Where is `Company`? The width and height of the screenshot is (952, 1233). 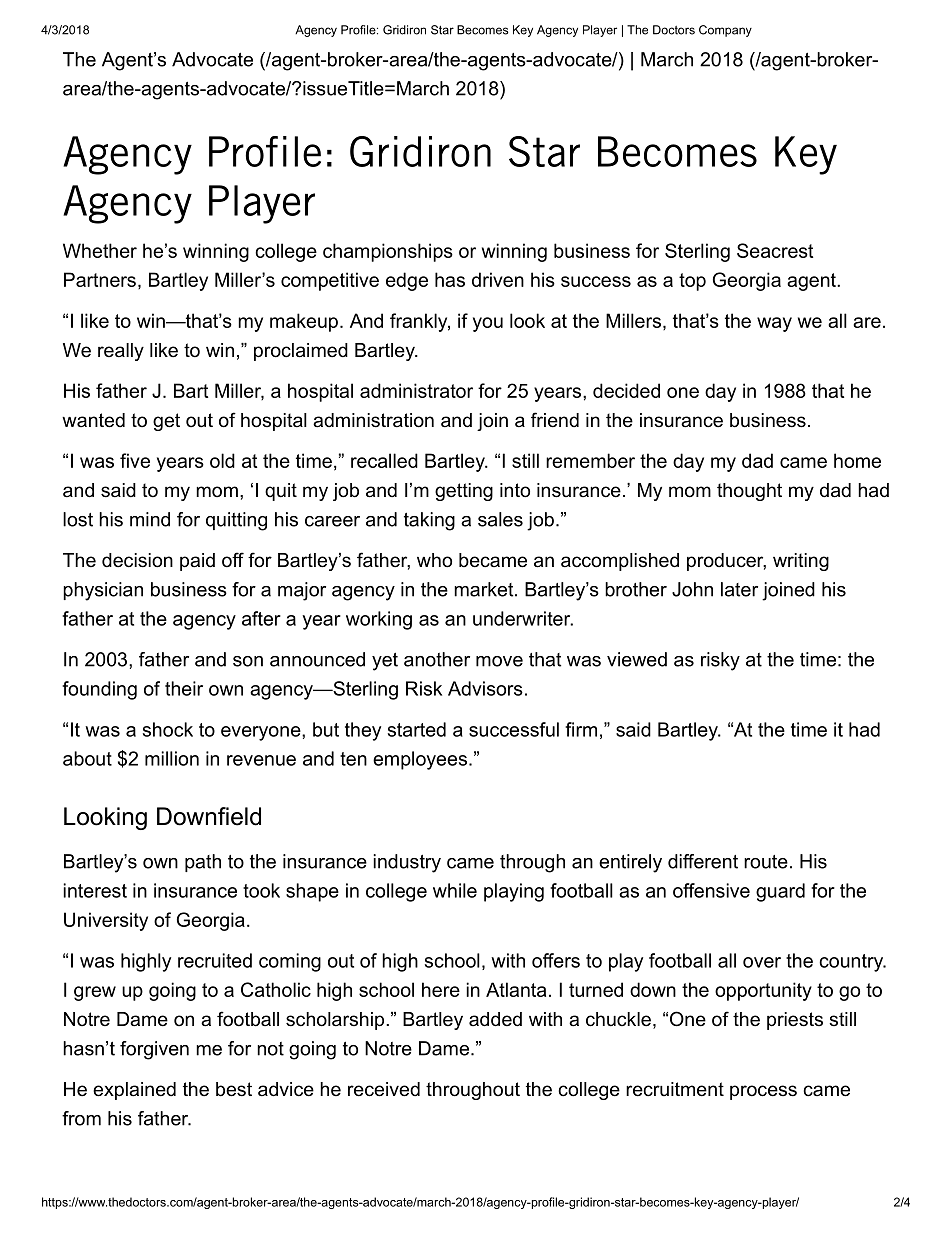 Company is located at coordinates (725, 31).
